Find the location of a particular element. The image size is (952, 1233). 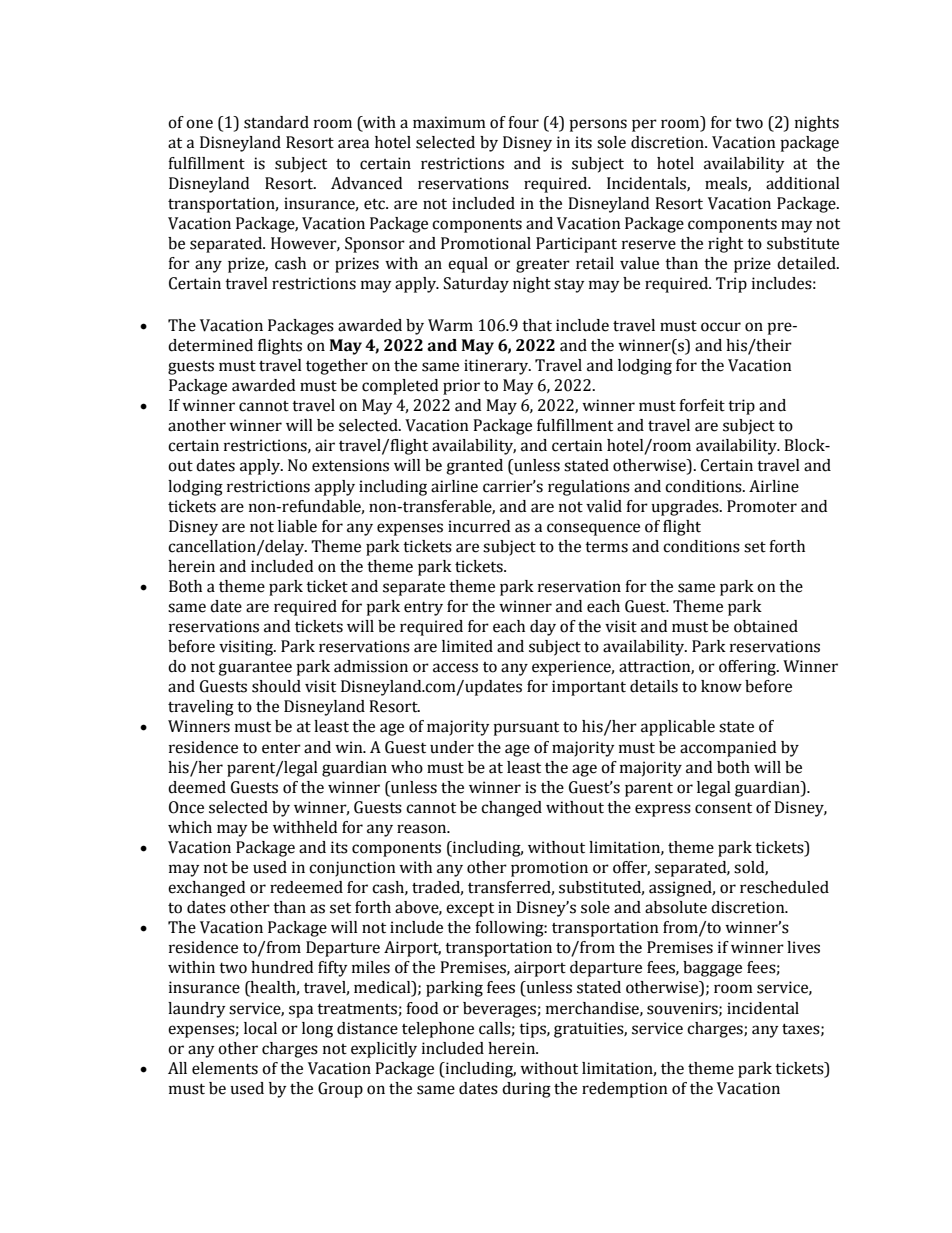

four is located at coordinates (523, 122).
